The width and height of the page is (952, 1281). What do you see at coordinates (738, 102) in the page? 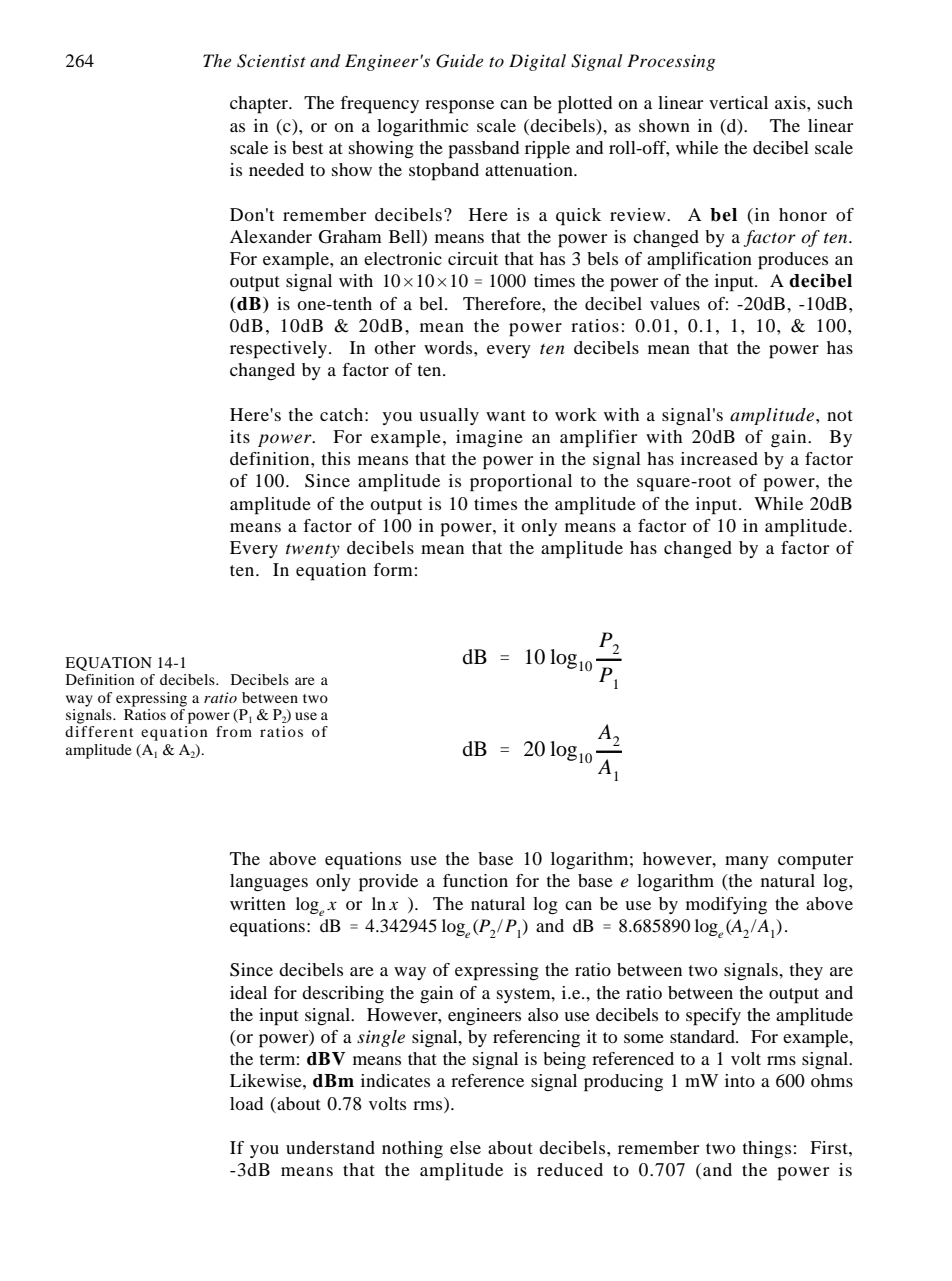
I see `vertical` at bounding box center [738, 102].
